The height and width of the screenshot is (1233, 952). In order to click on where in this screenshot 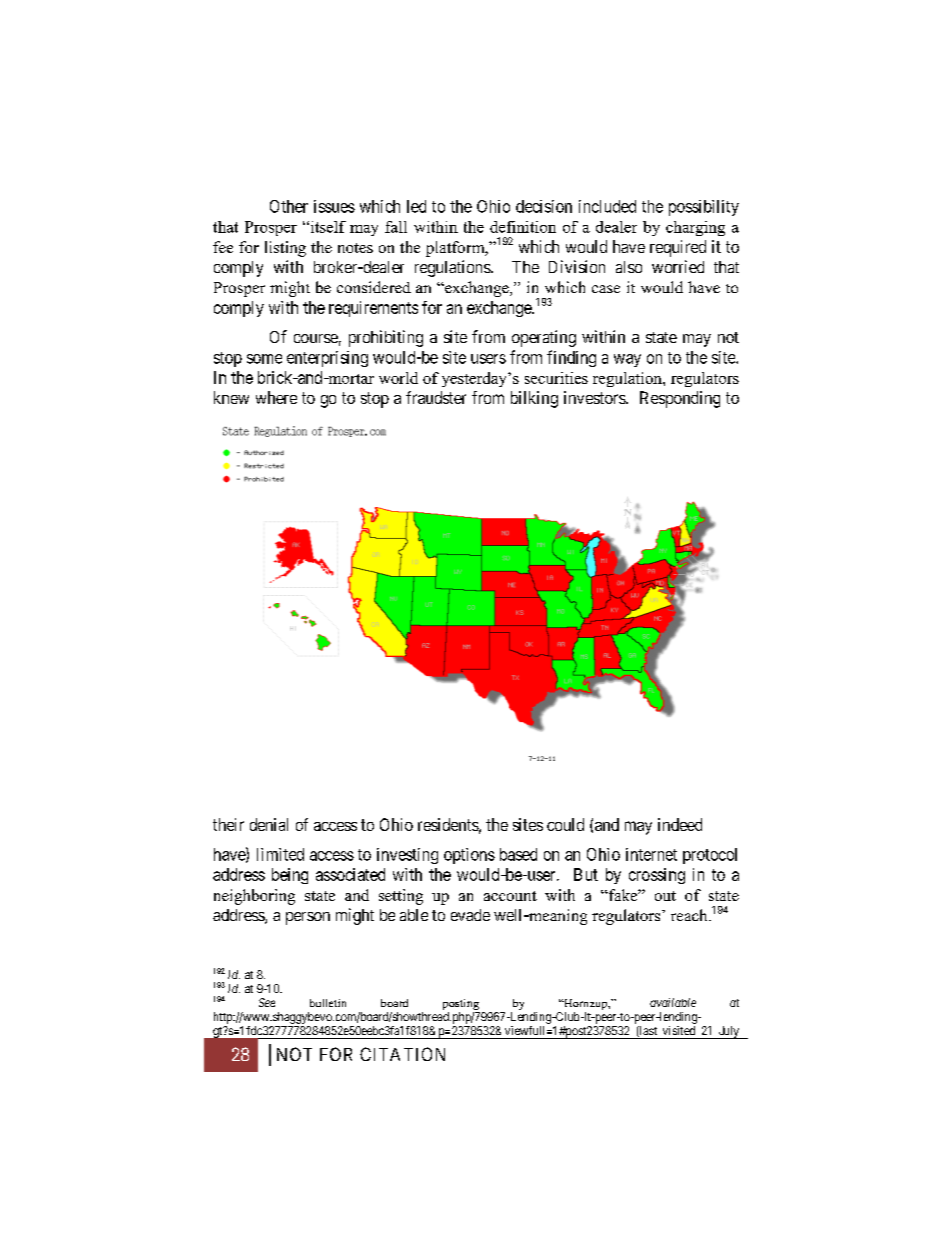, I will do `click(276, 397)`.
